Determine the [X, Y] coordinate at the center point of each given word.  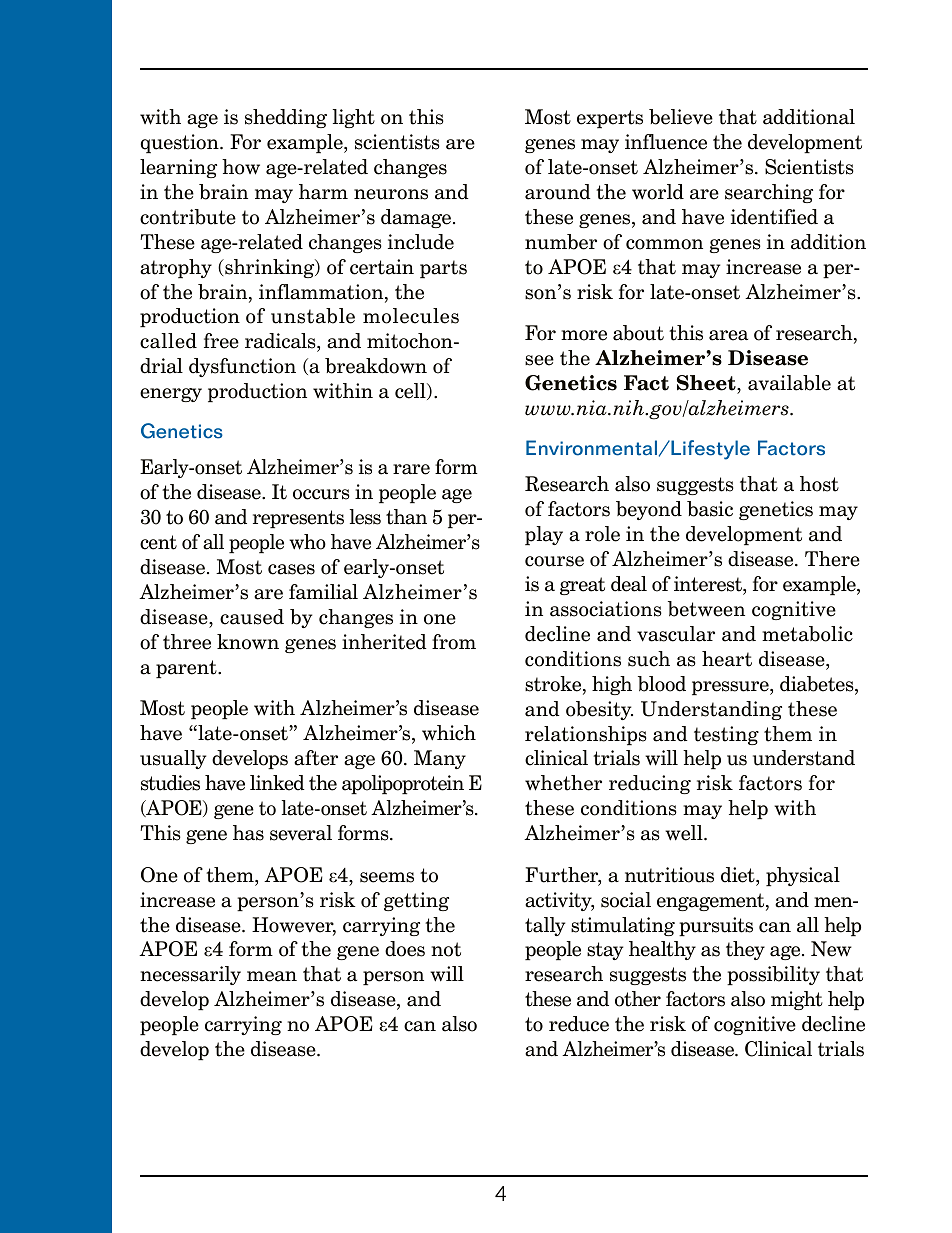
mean [272, 976]
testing [726, 735]
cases [291, 569]
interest [709, 584]
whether [563, 783]
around [558, 192]
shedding [286, 118]
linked [277, 783]
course [554, 561]
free [221, 341]
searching [769, 193]
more [584, 335]
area [728, 335]
